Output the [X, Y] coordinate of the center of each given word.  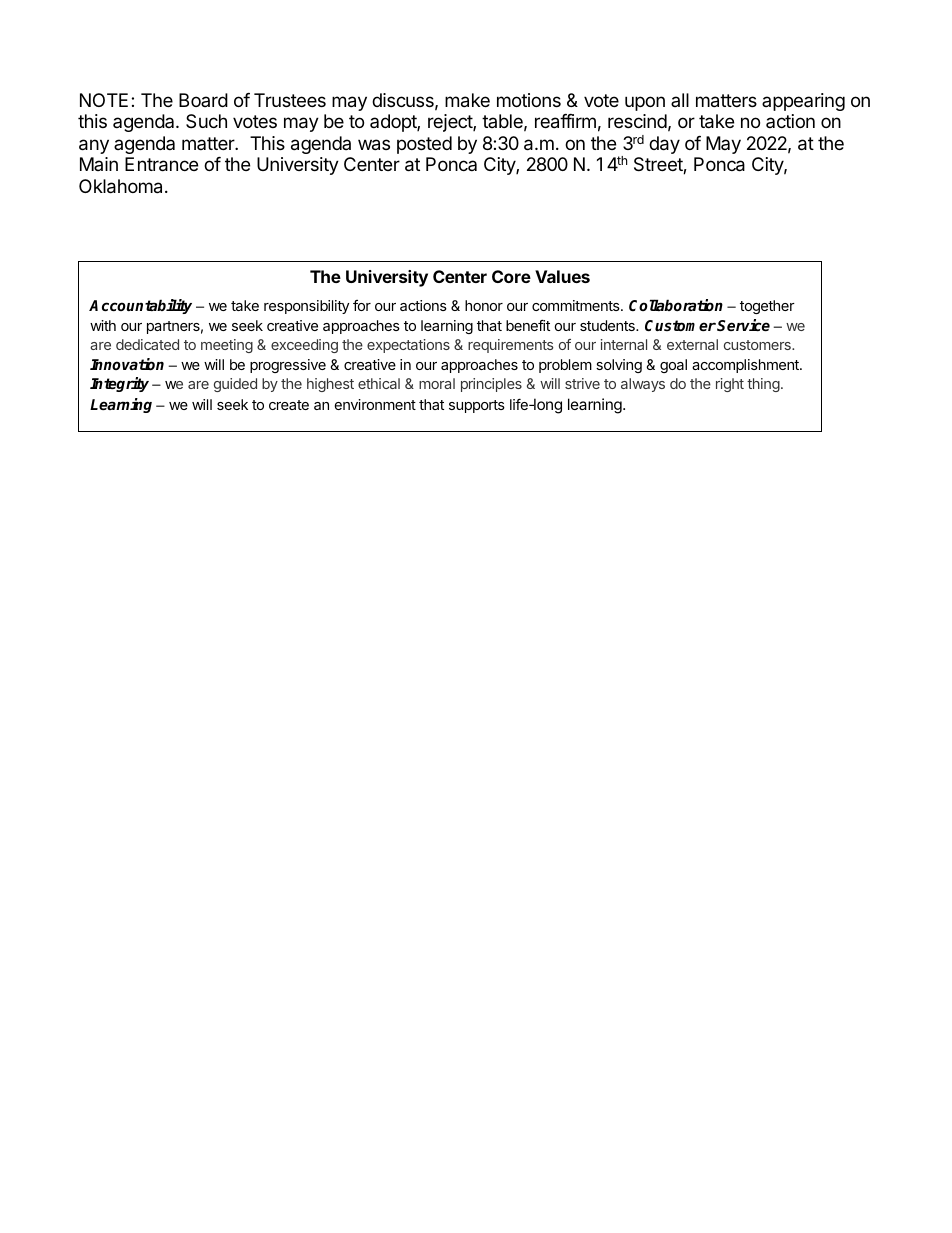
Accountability [140, 306]
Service [743, 325]
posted [424, 145]
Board [203, 100]
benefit [528, 325]
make [467, 100]
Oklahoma [122, 186]
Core [511, 276]
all [680, 100]
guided [235, 385]
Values [562, 276]
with [103, 325]
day [664, 145]
